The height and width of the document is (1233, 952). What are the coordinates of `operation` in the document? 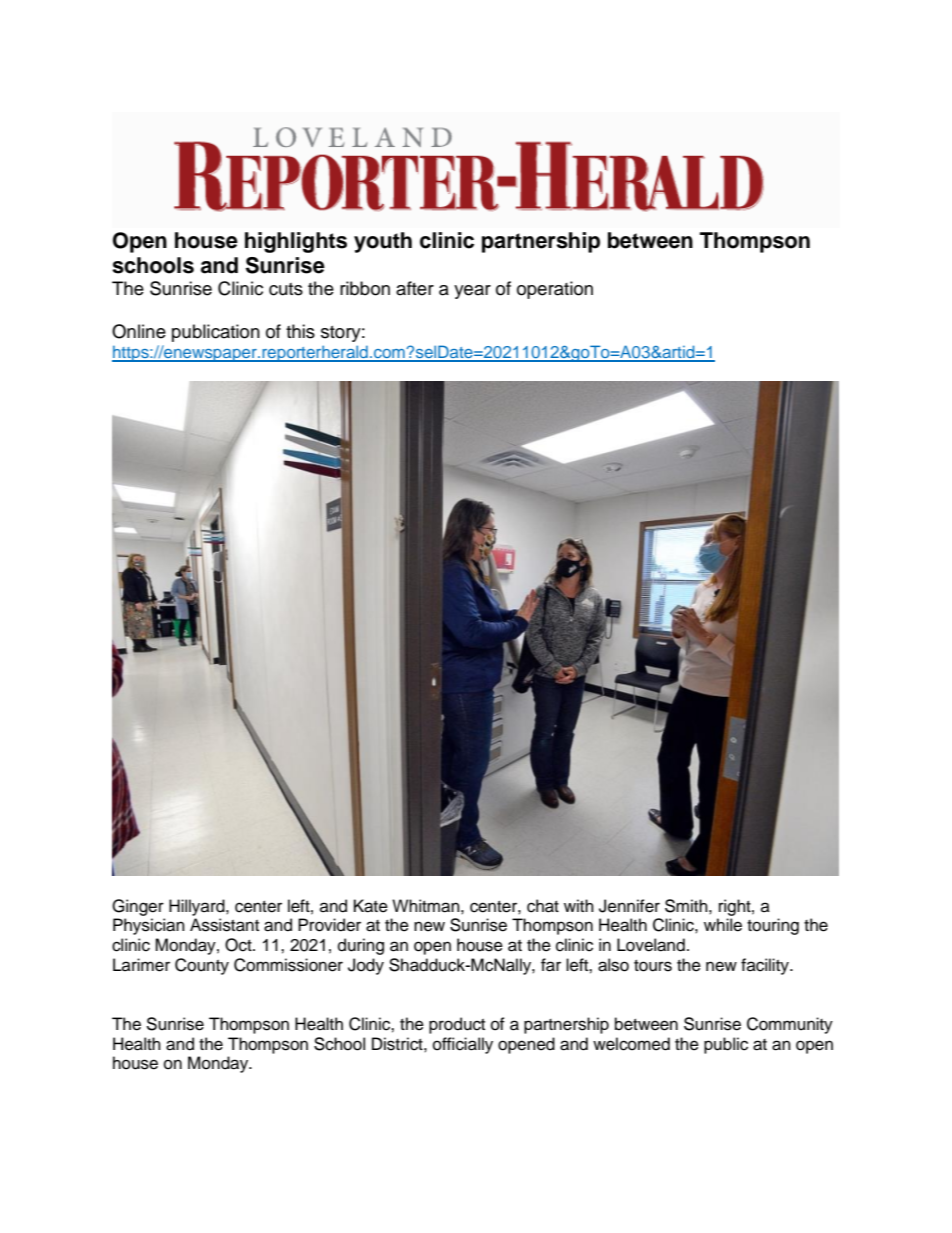 It's located at (555, 290).
